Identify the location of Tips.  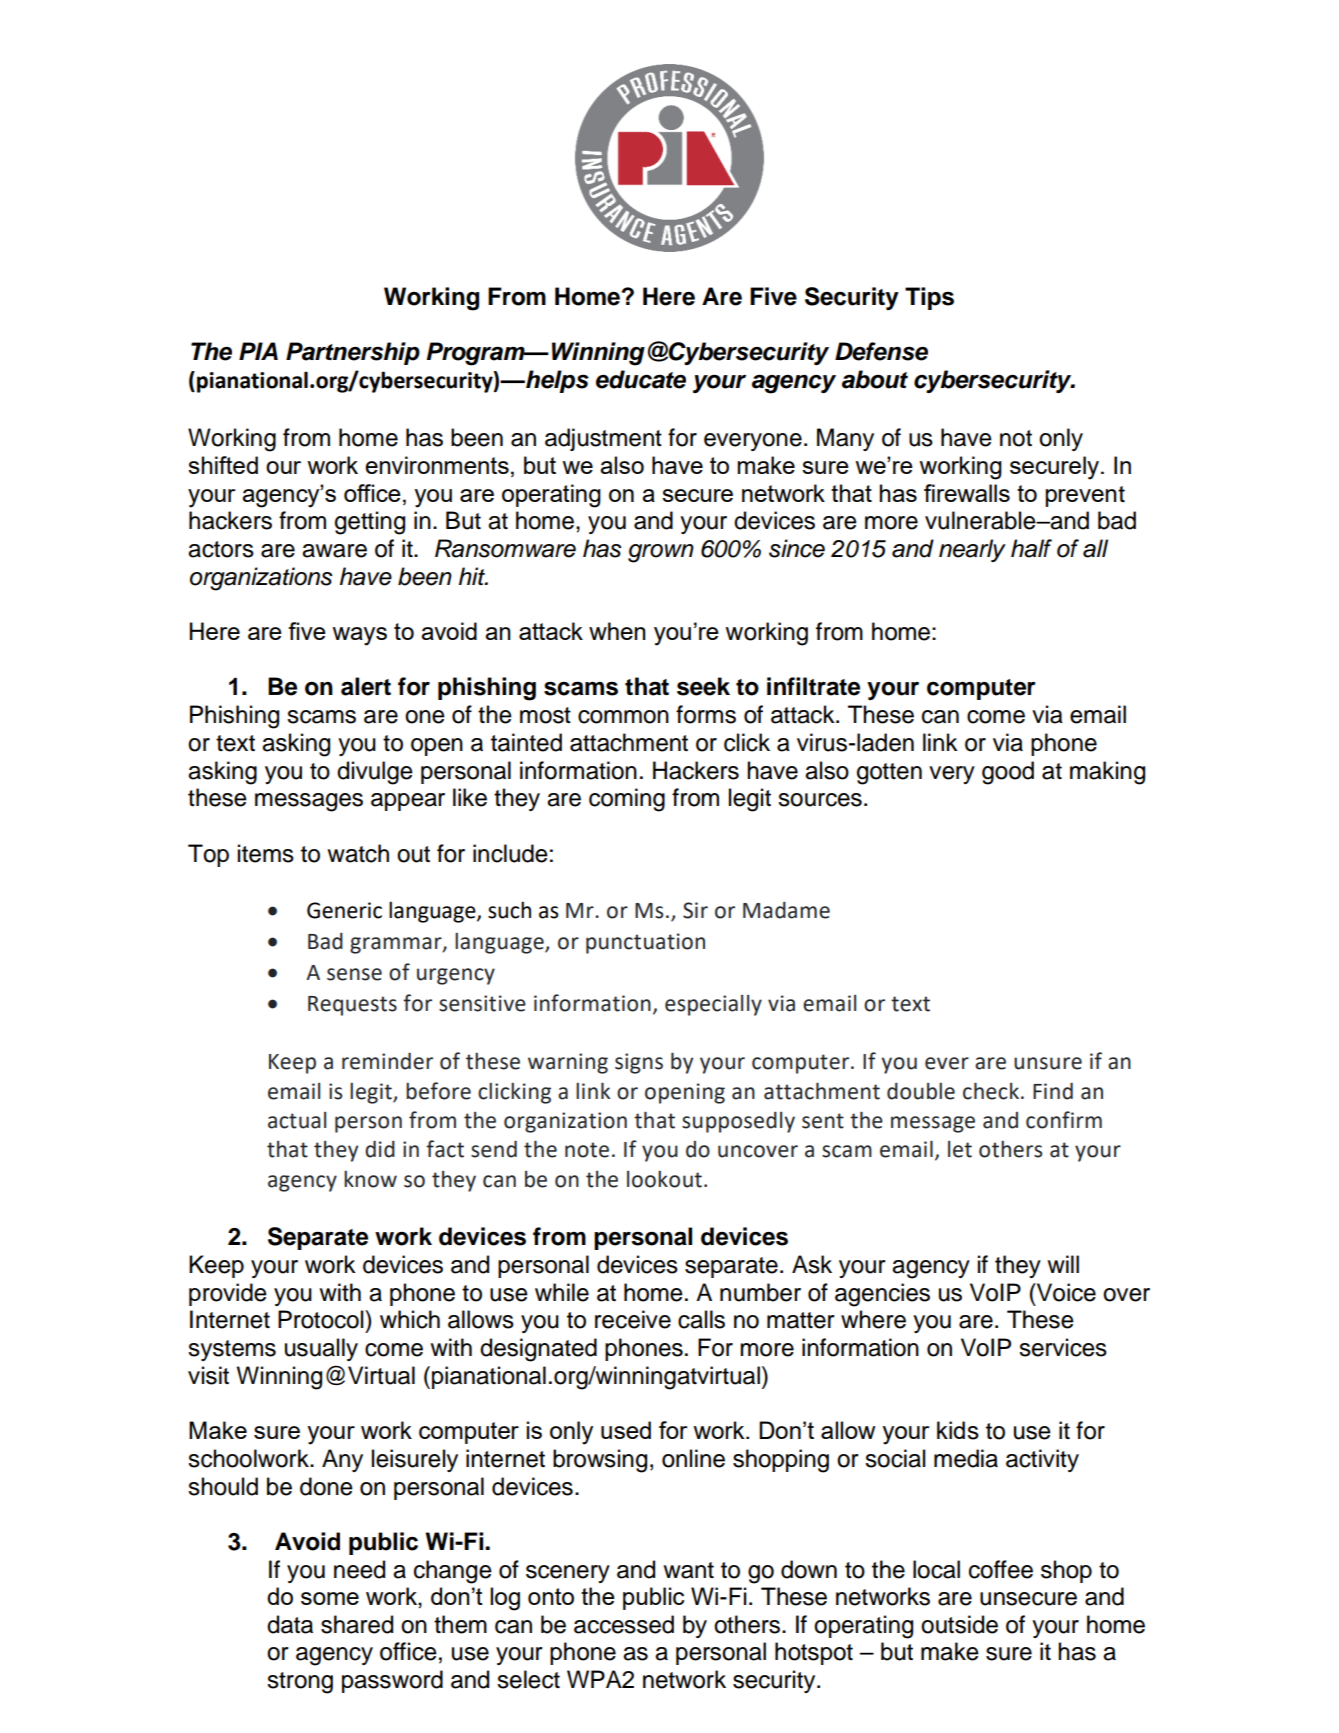
(929, 298).
